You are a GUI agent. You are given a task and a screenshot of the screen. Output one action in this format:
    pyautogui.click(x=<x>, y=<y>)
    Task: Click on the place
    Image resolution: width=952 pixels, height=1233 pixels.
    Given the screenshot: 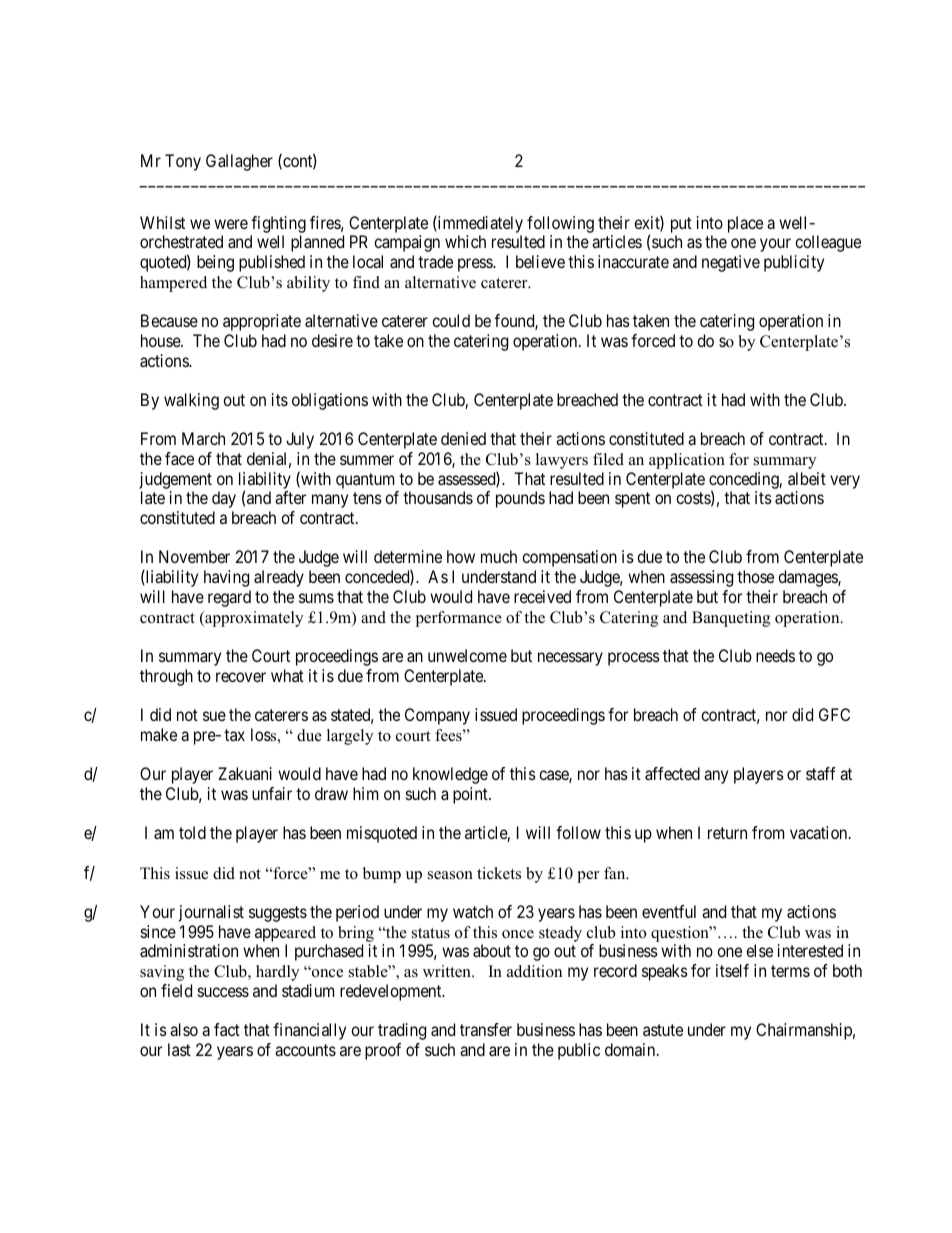 What is the action you would take?
    pyautogui.click(x=745, y=224)
